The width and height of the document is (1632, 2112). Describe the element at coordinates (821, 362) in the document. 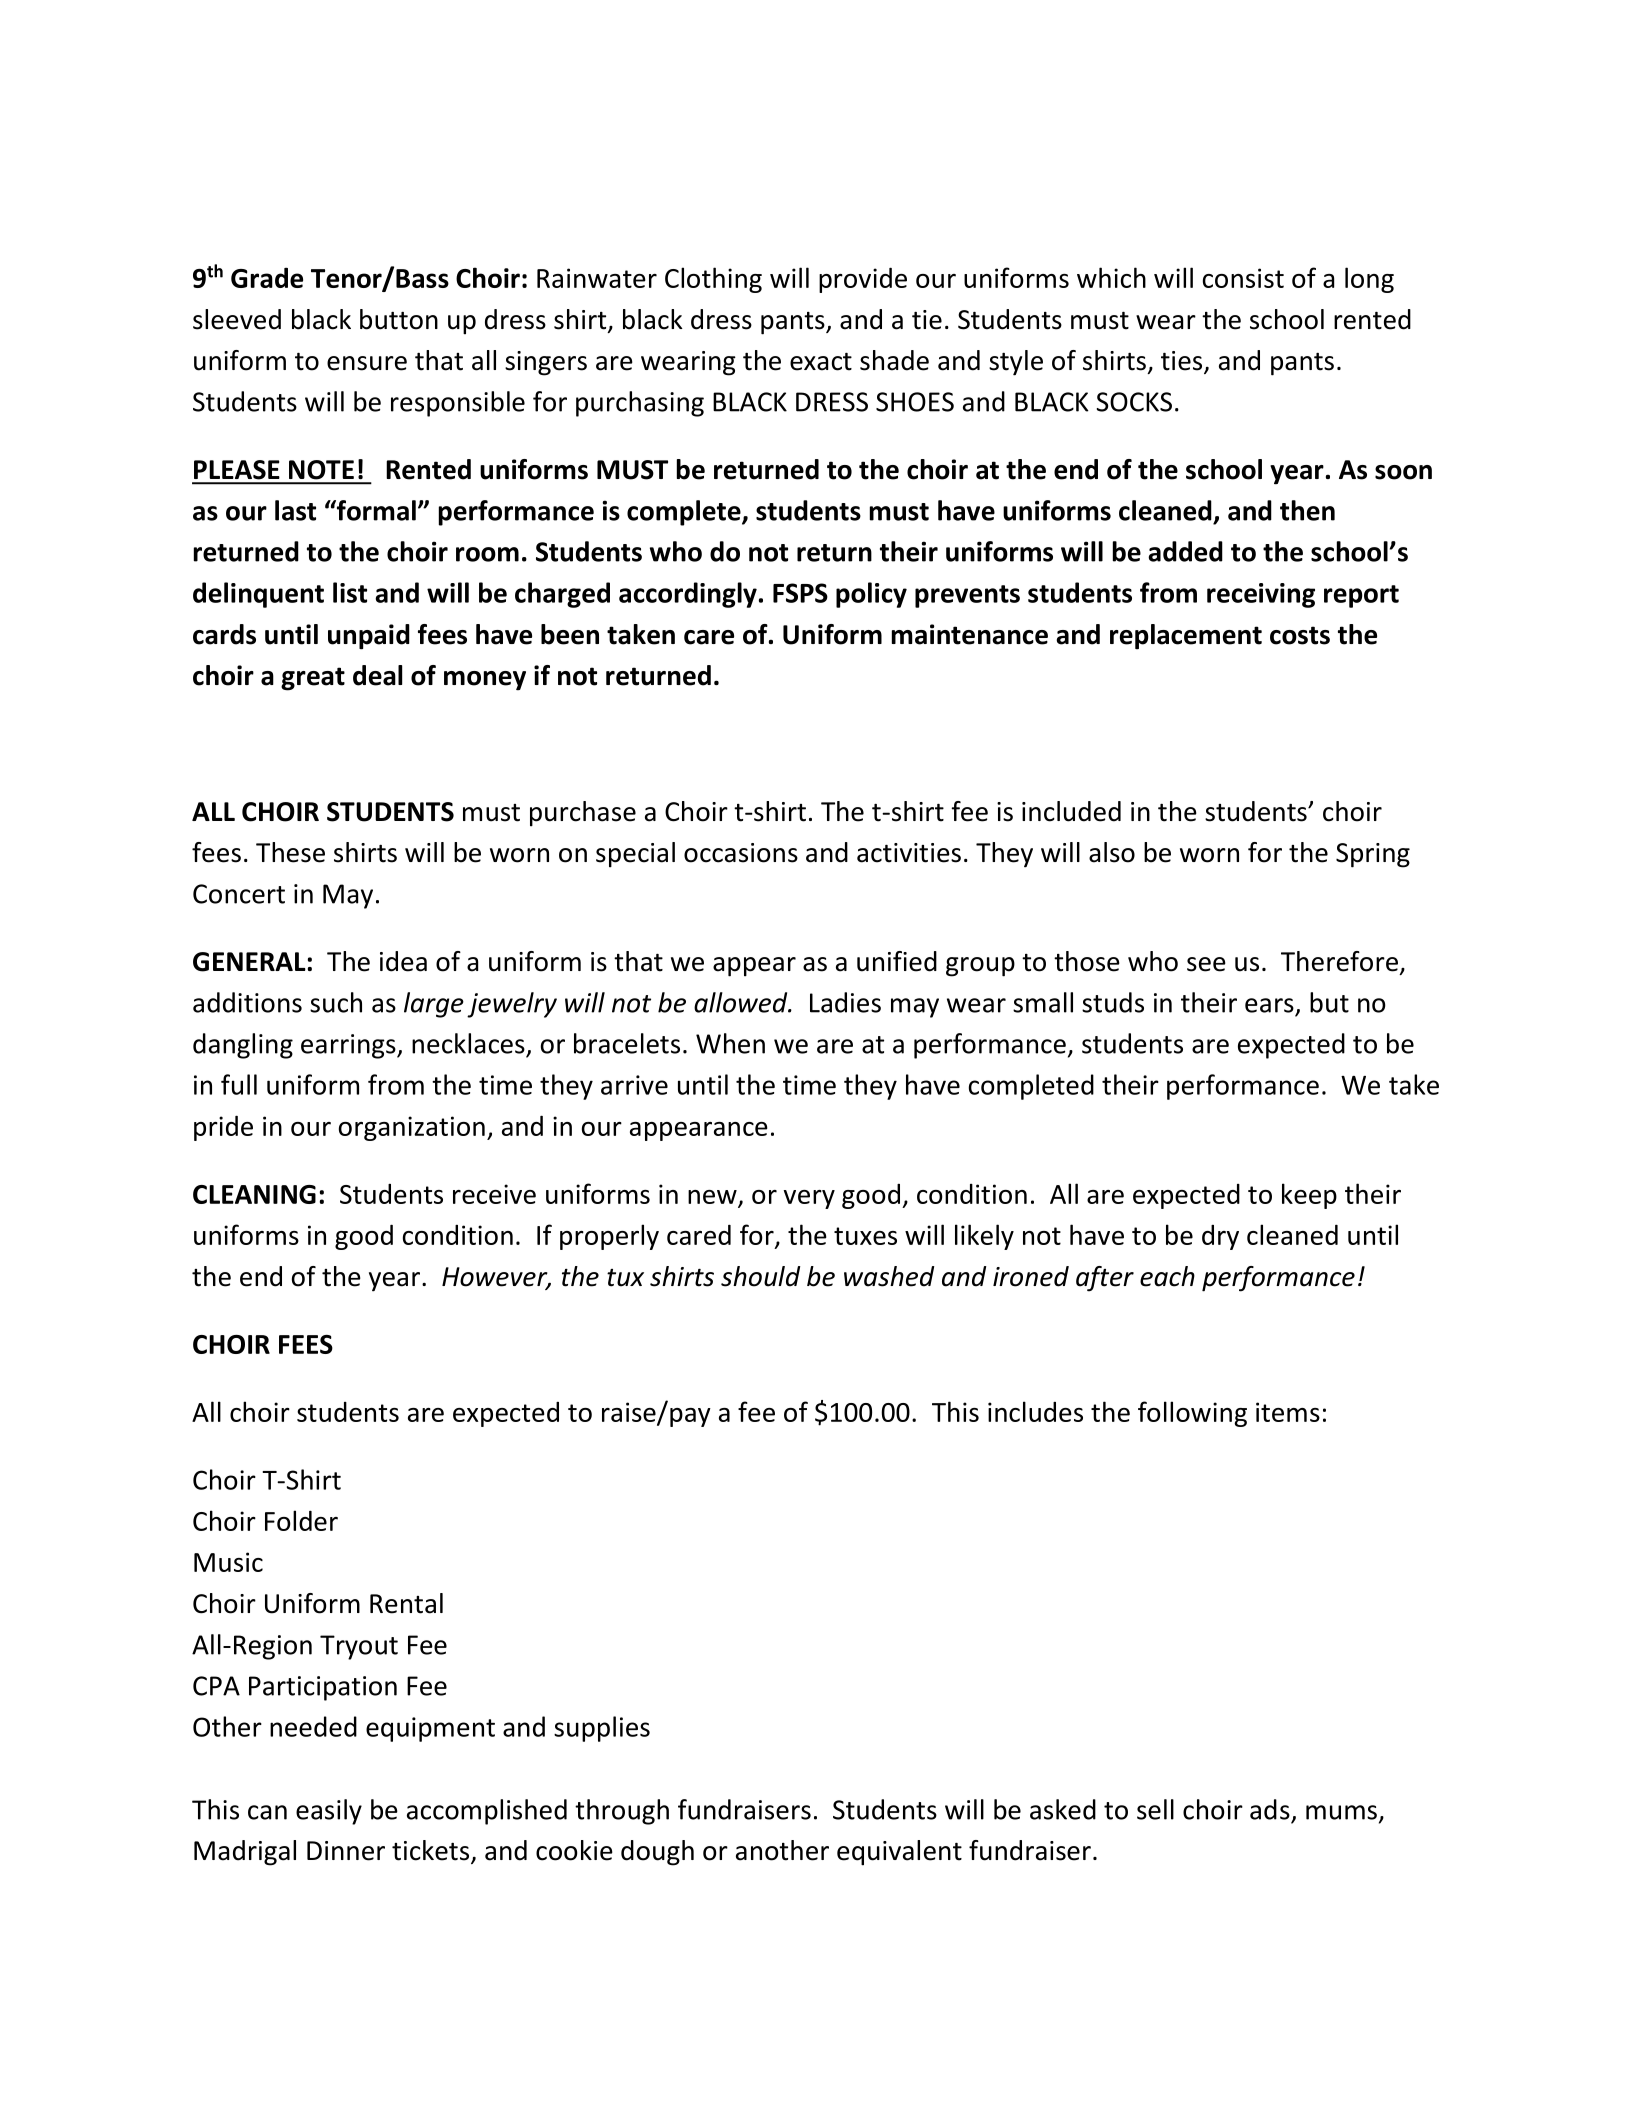

I see `exact` at that location.
